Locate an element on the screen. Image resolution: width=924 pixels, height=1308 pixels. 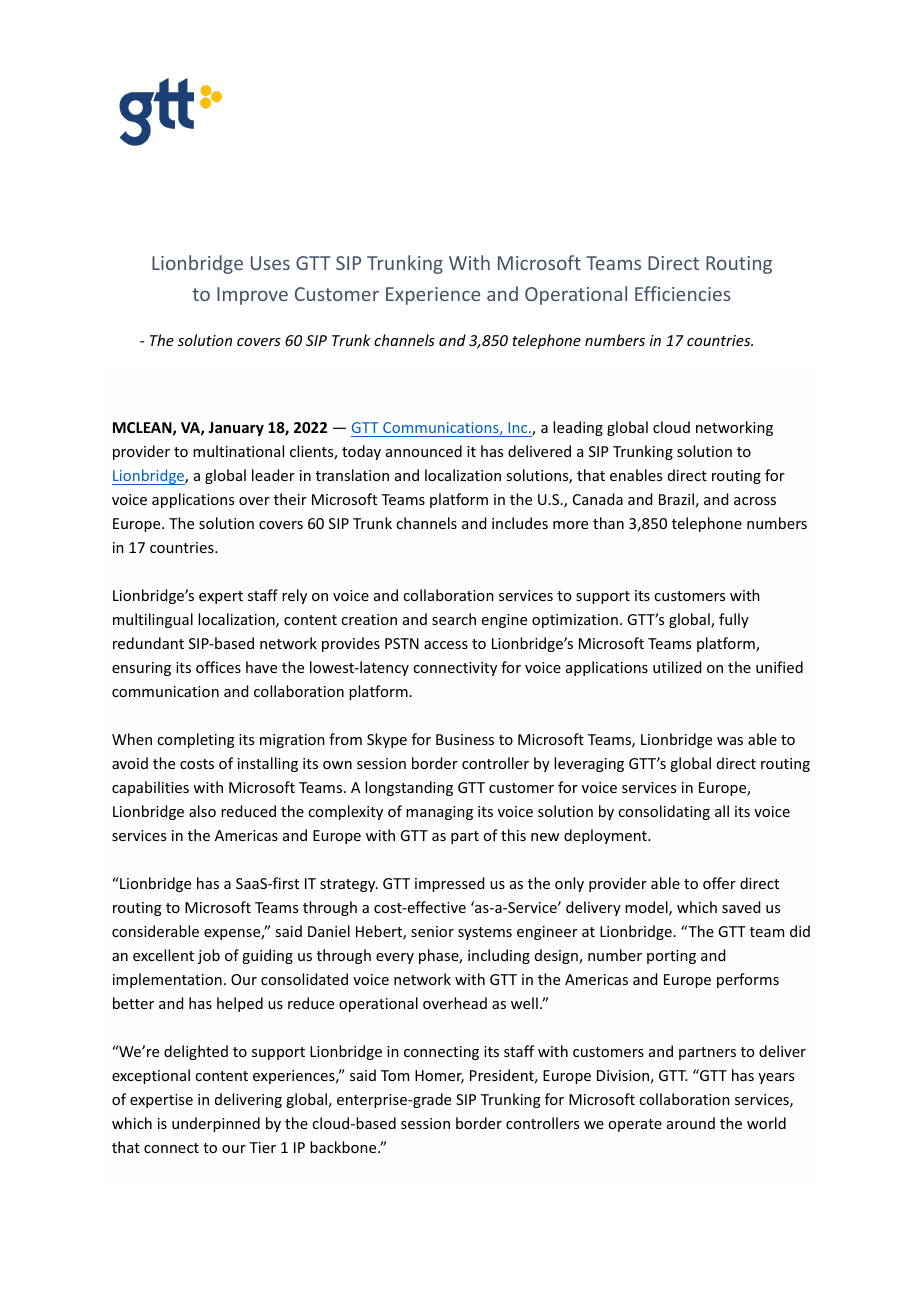
Uses is located at coordinates (270, 263).
